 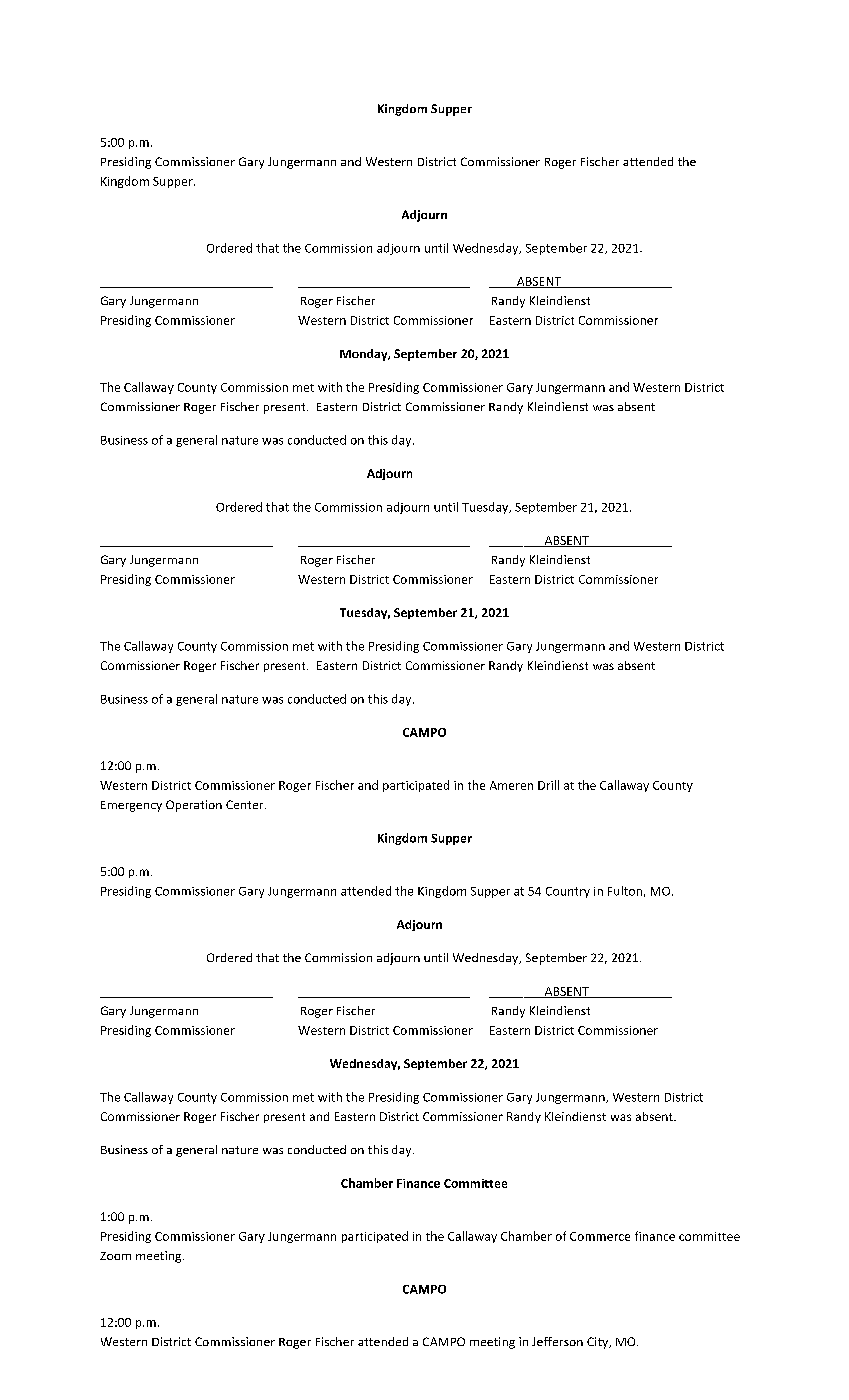 I want to click on Jefferson, so click(x=557, y=1341).
